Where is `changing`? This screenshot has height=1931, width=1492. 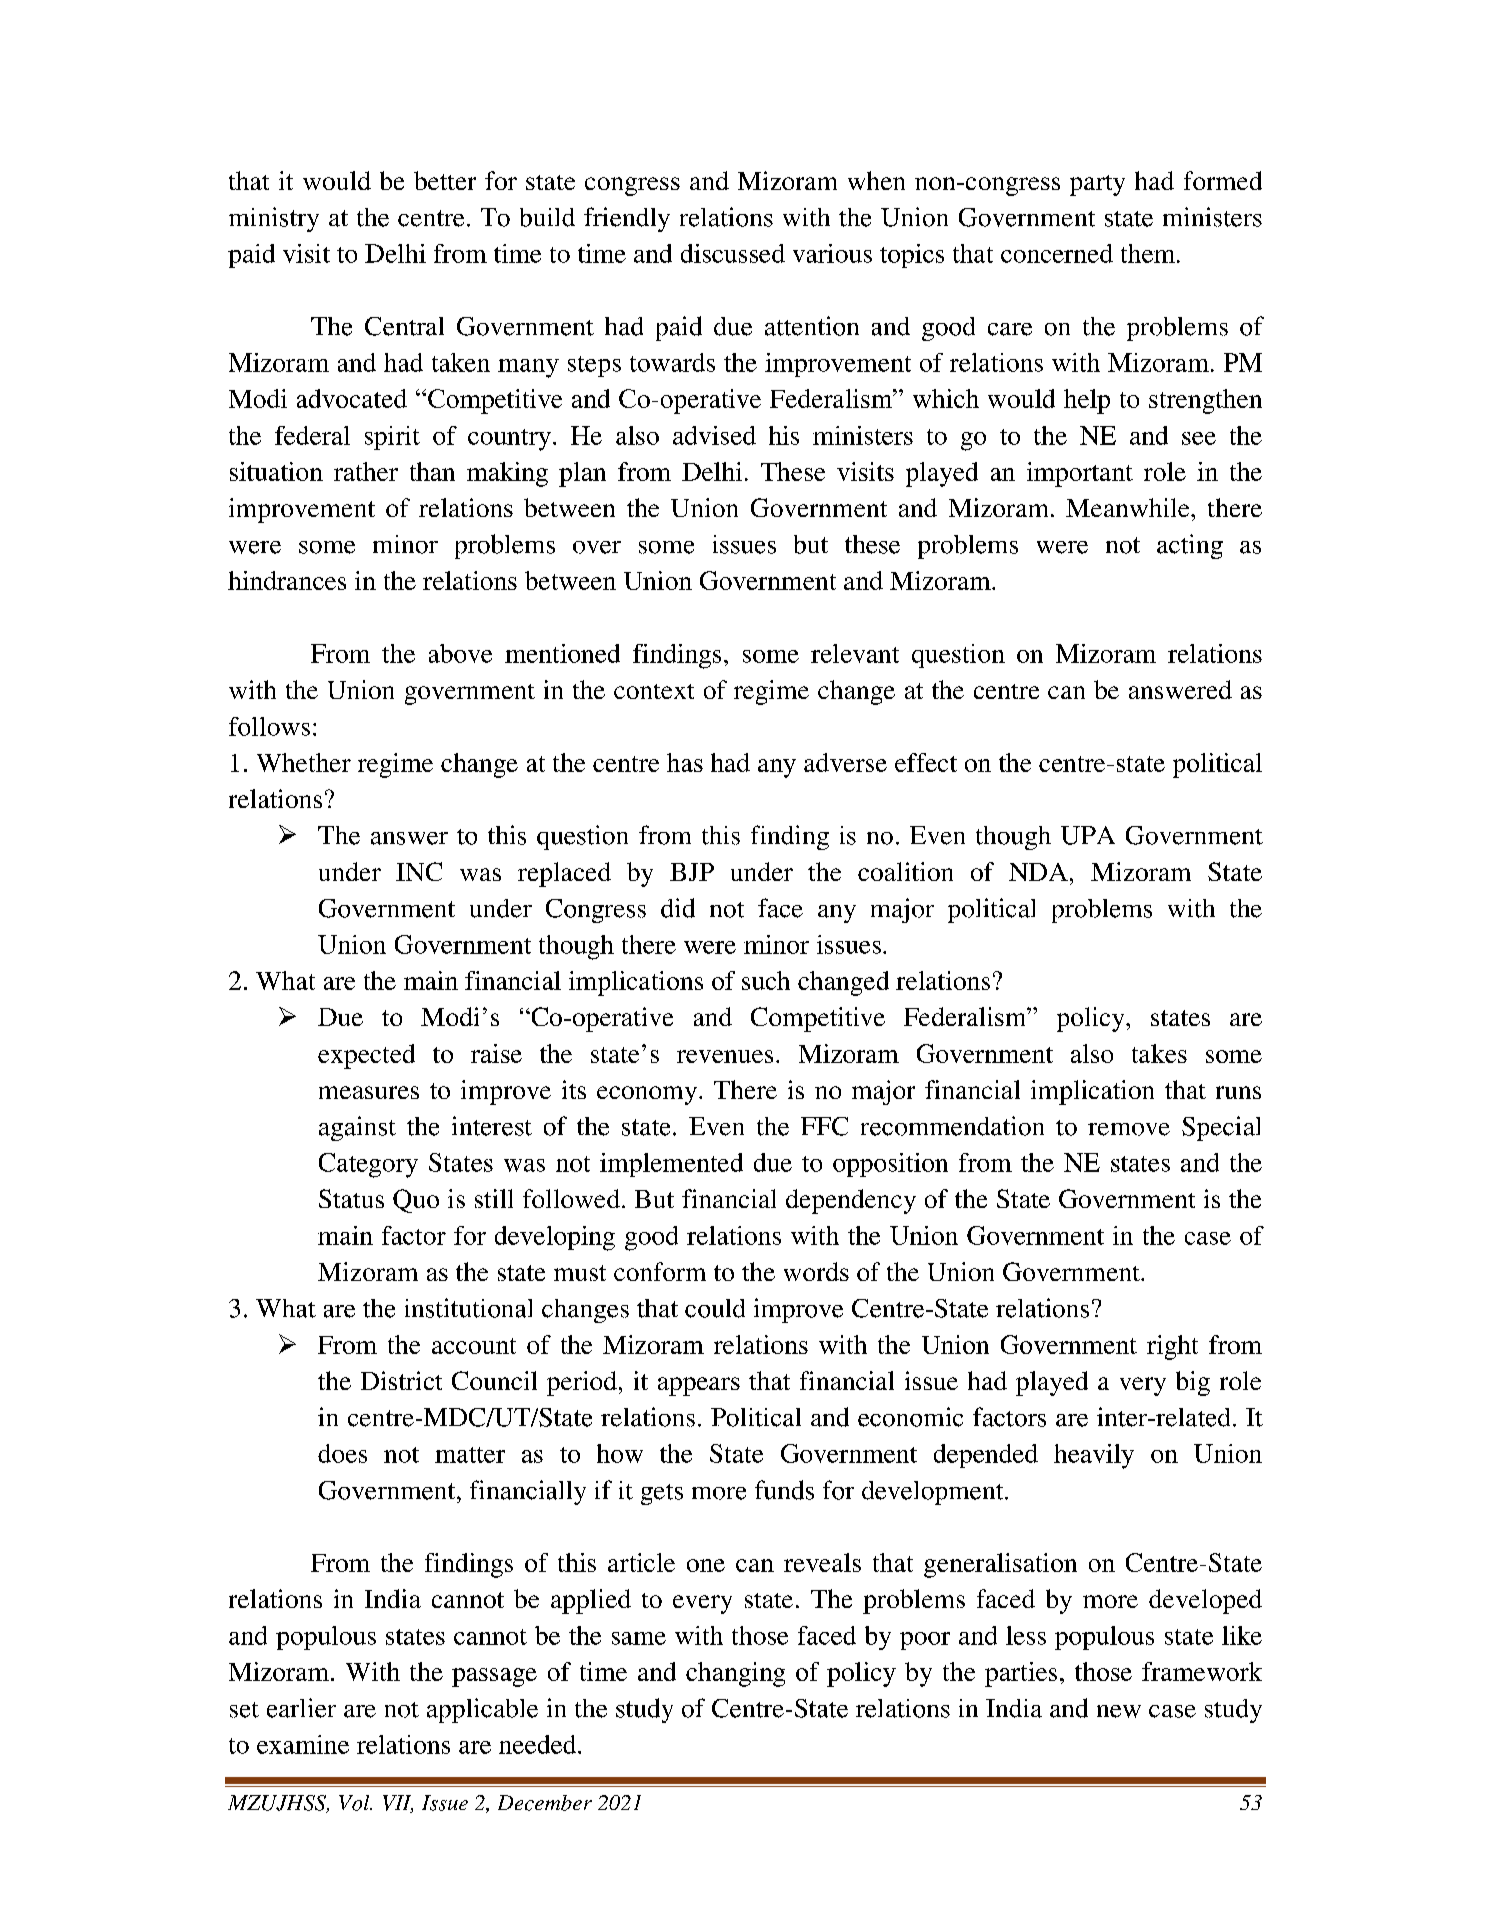 changing is located at coordinates (735, 1674).
